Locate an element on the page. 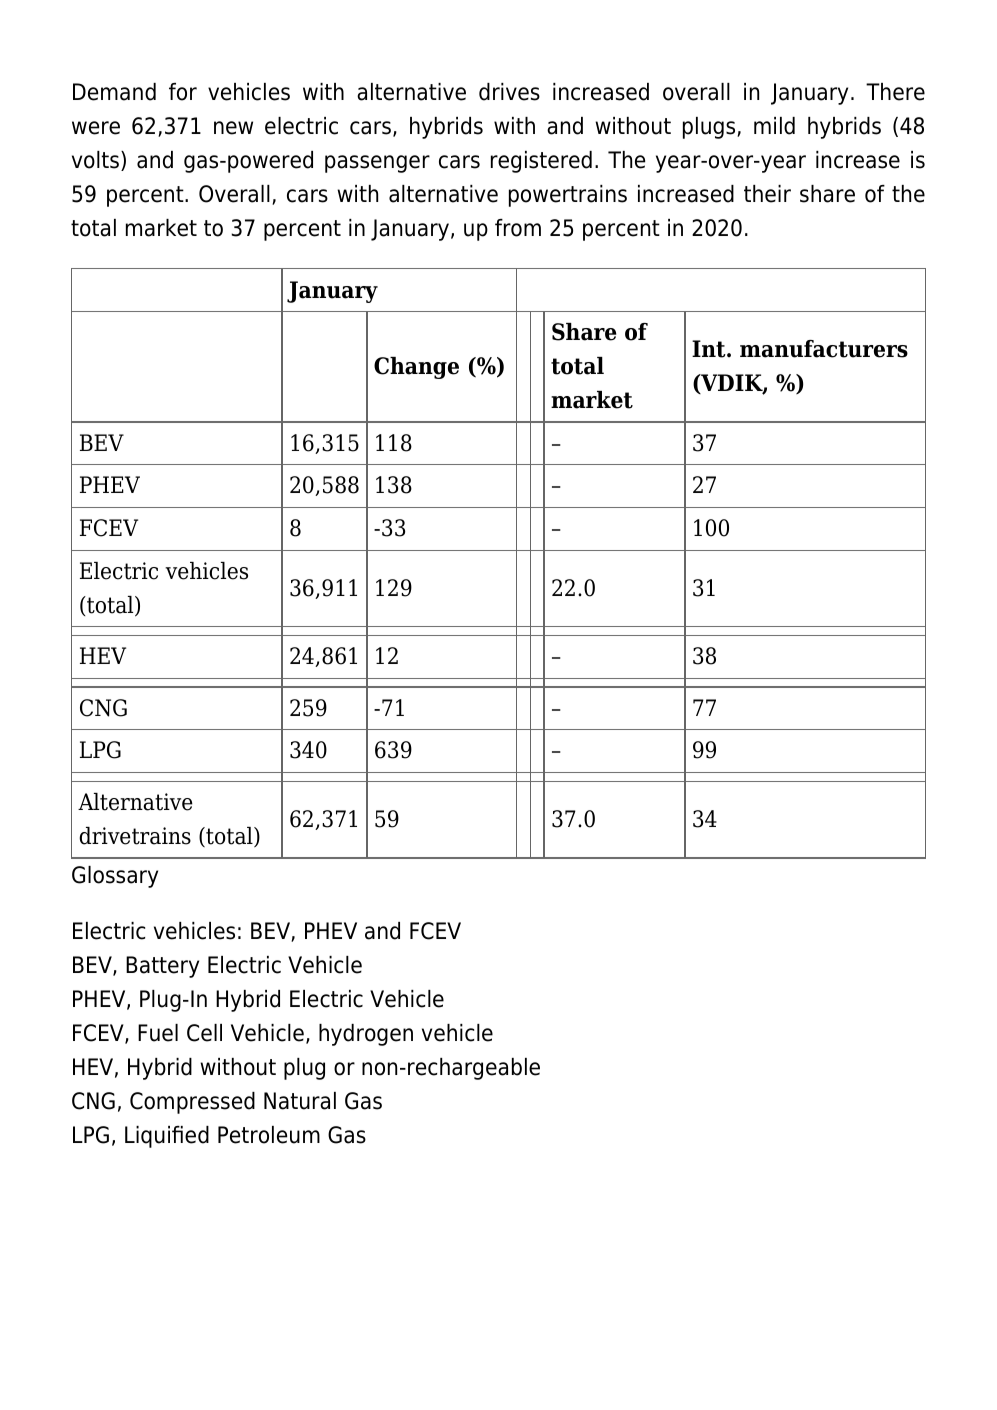  mild is located at coordinates (774, 126).
